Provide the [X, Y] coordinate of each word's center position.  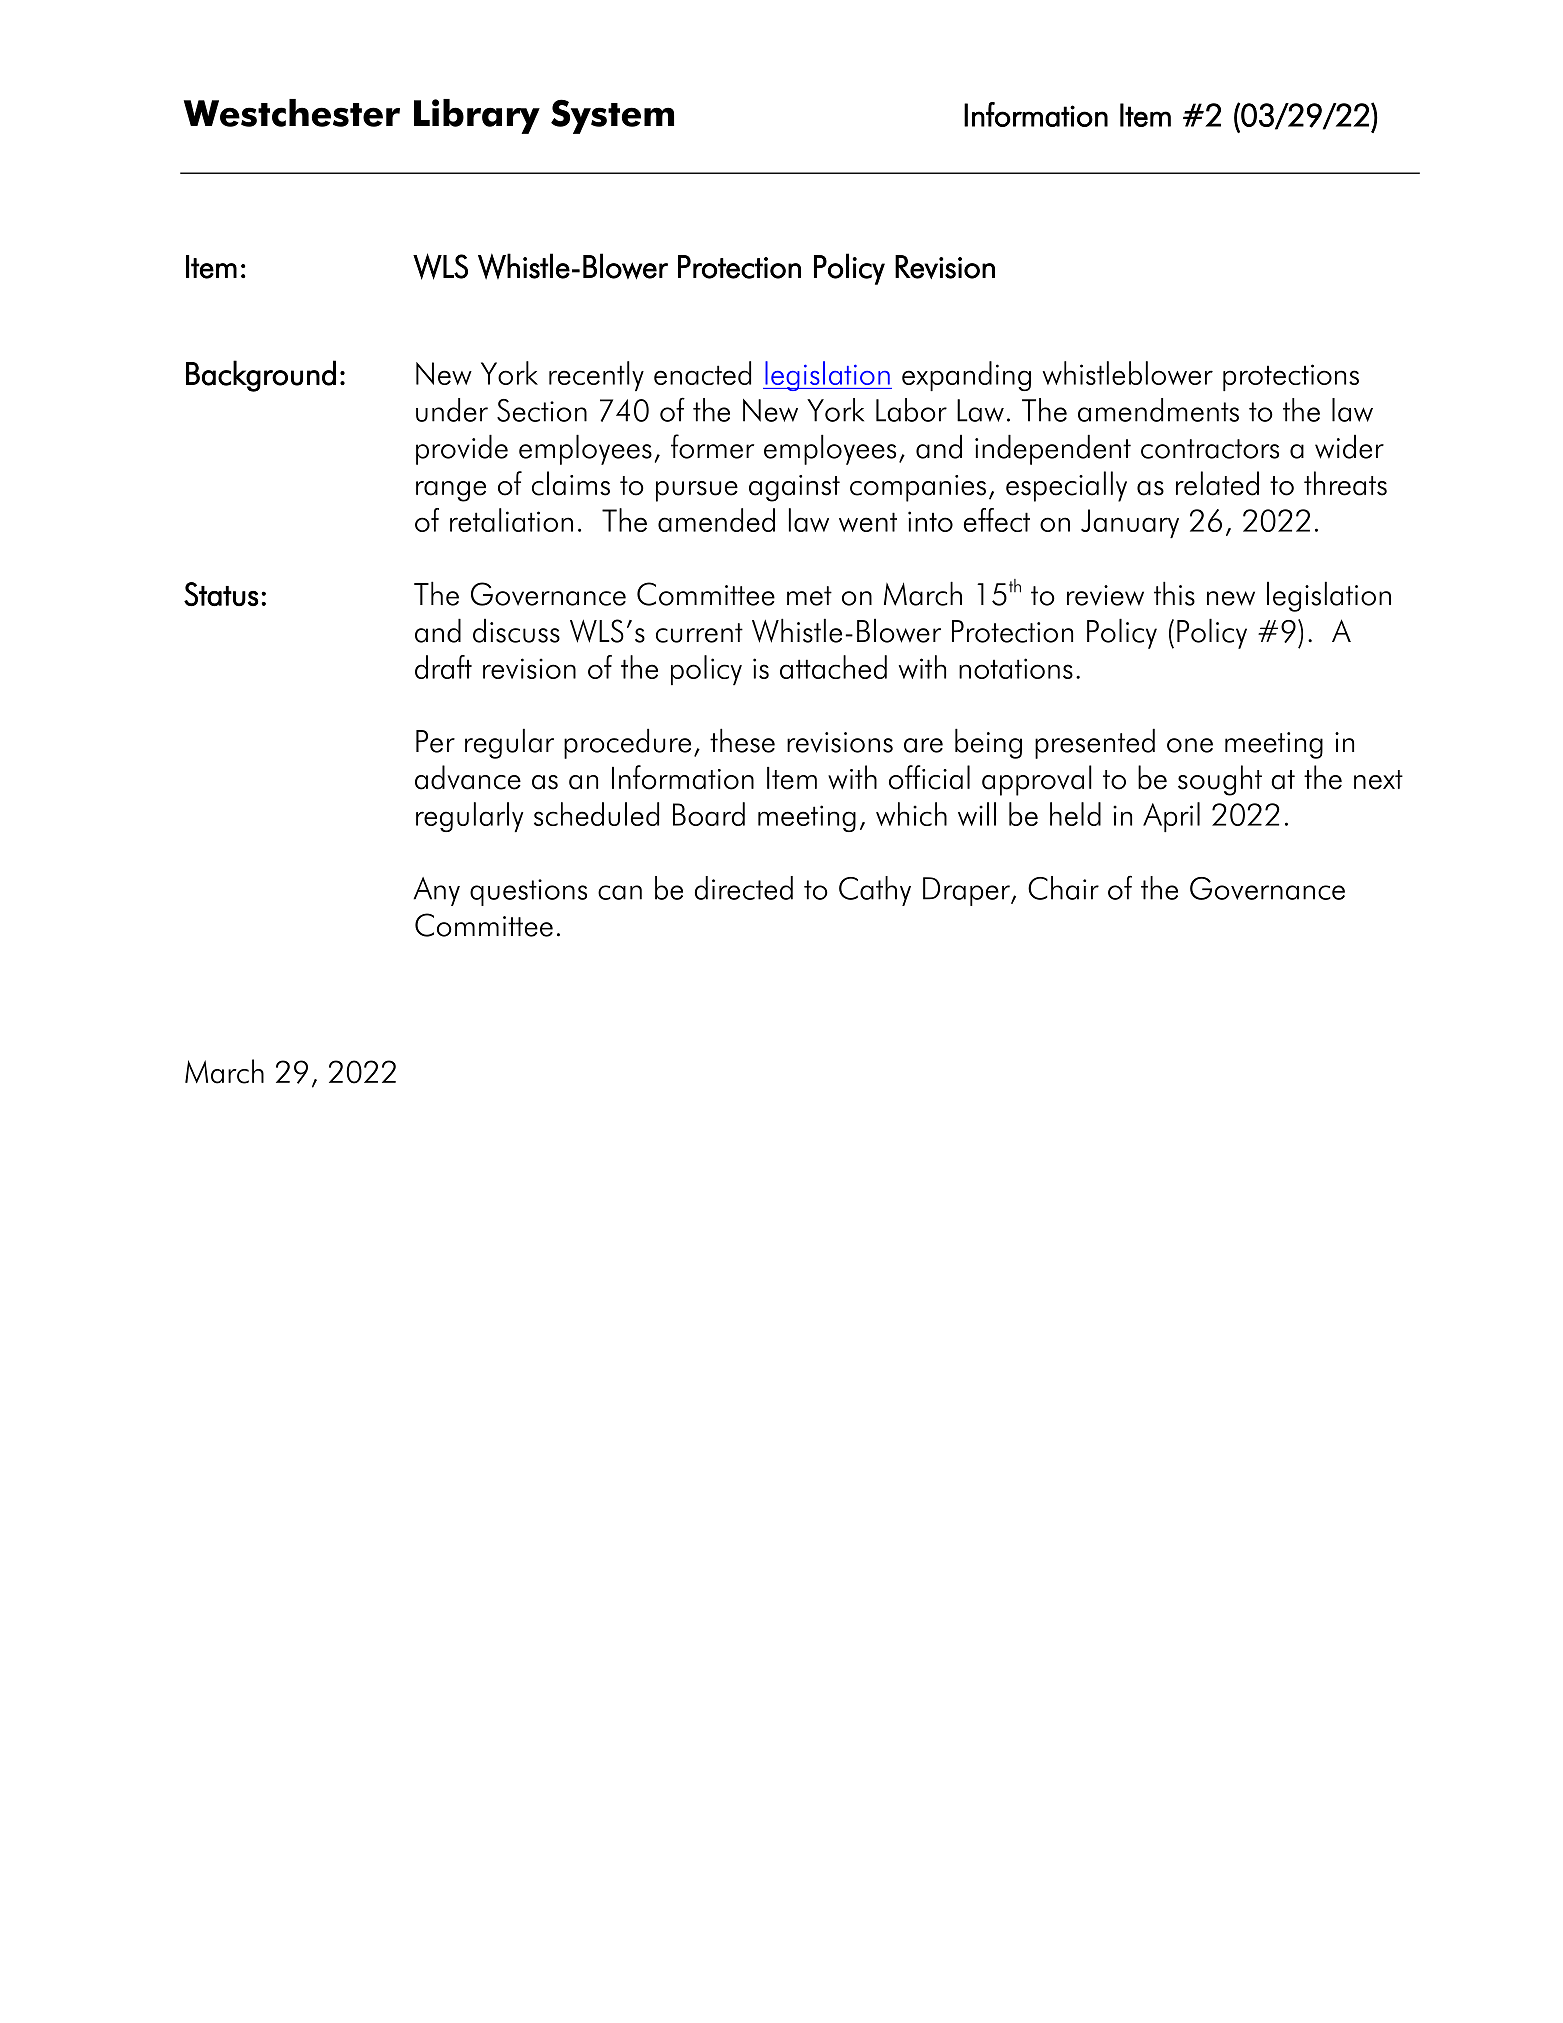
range [451, 491]
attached [833, 667]
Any [436, 891]
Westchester [292, 113]
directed [744, 888]
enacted [702, 373]
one [1190, 745]
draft [443, 667]
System [612, 116]
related [1217, 483]
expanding [966, 376]
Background [261, 376]
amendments [1158, 410]
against [794, 488]
